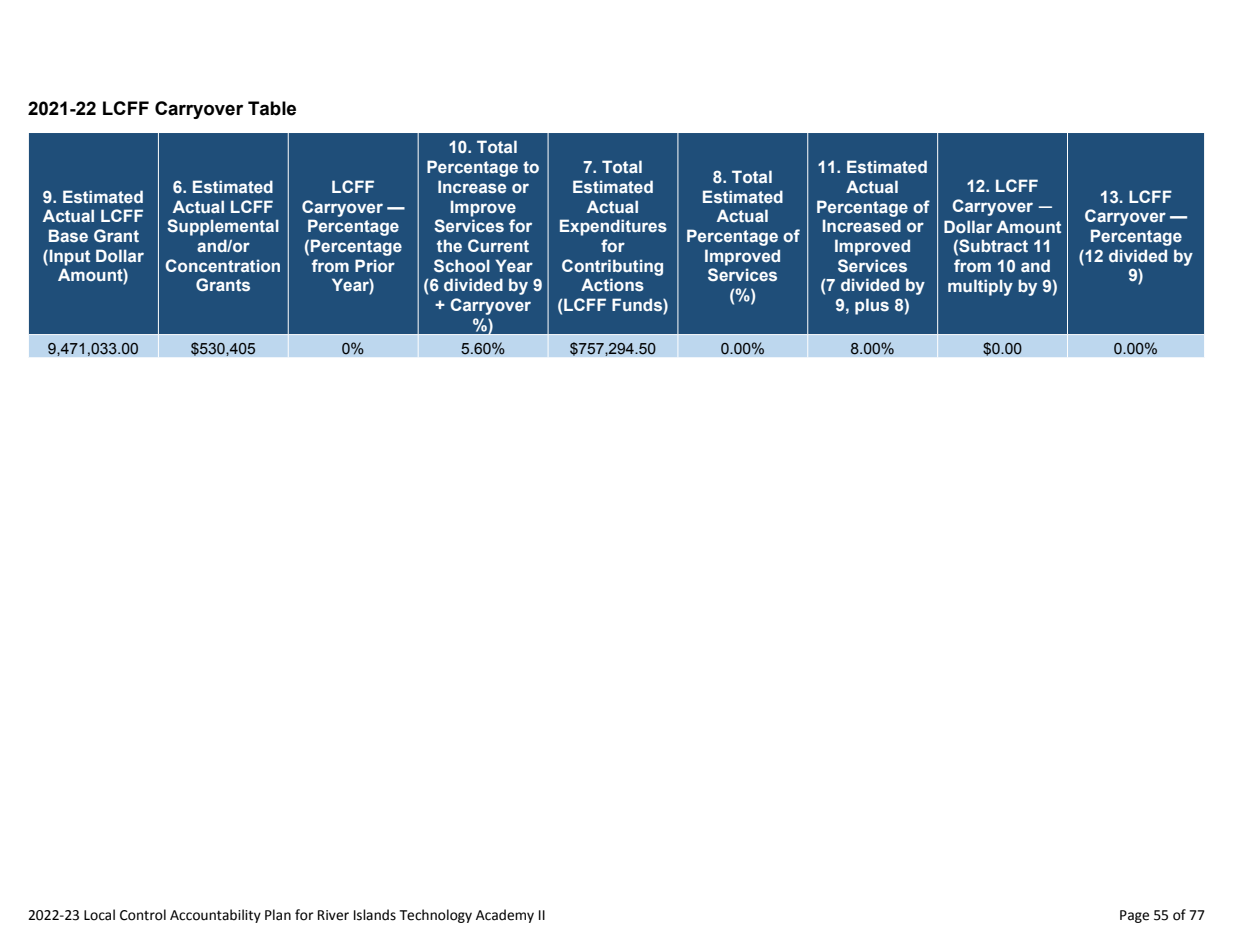 This image has height=952, width=1233. Describe the element at coordinates (375, 915) in the image. I see `Islands` at that location.
